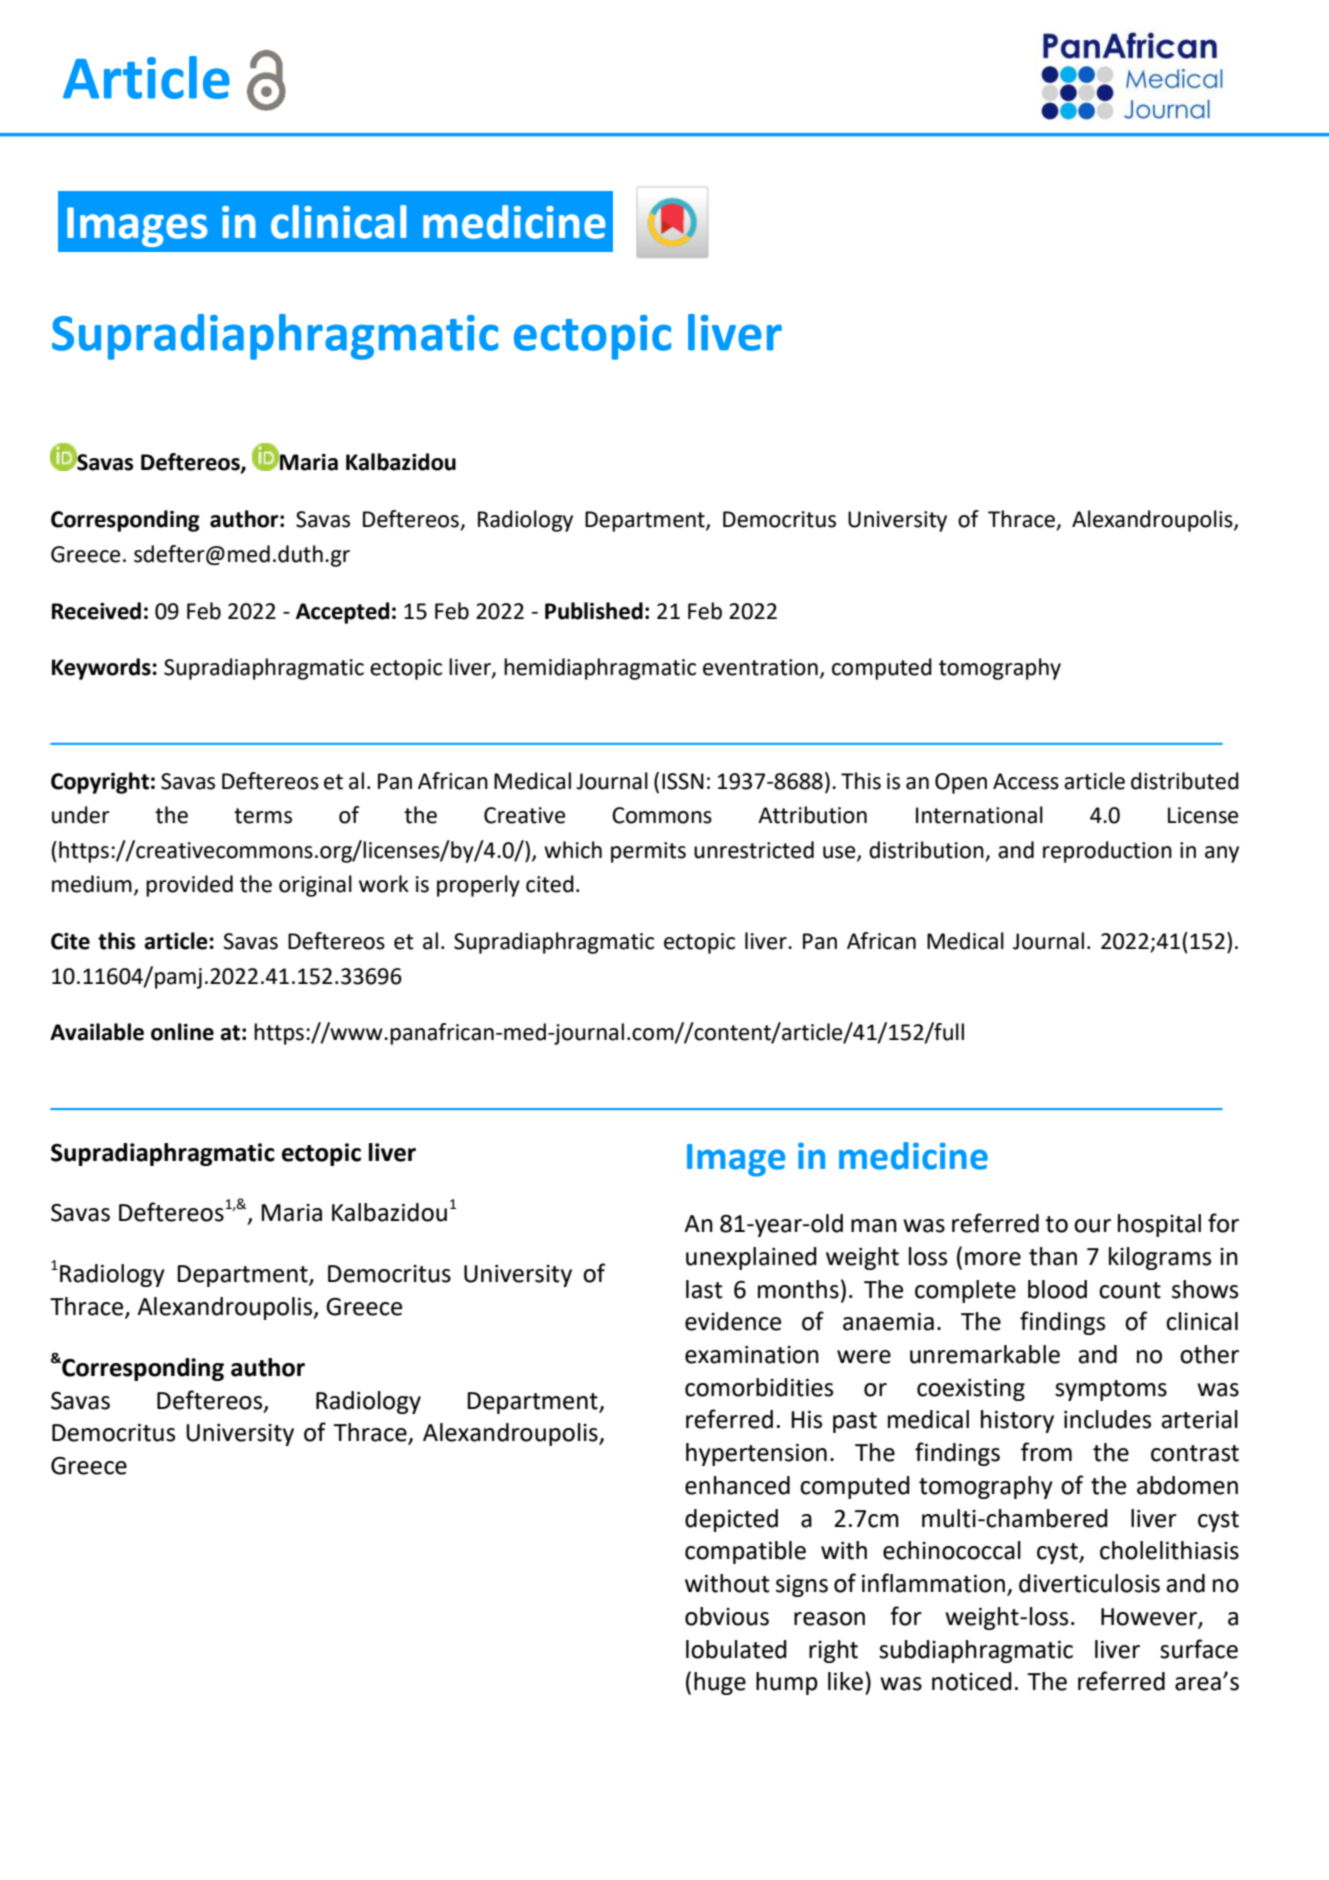 This screenshot has width=1329, height=1880. Describe the element at coordinates (751, 1258) in the screenshot. I see `unexplained` at that location.
